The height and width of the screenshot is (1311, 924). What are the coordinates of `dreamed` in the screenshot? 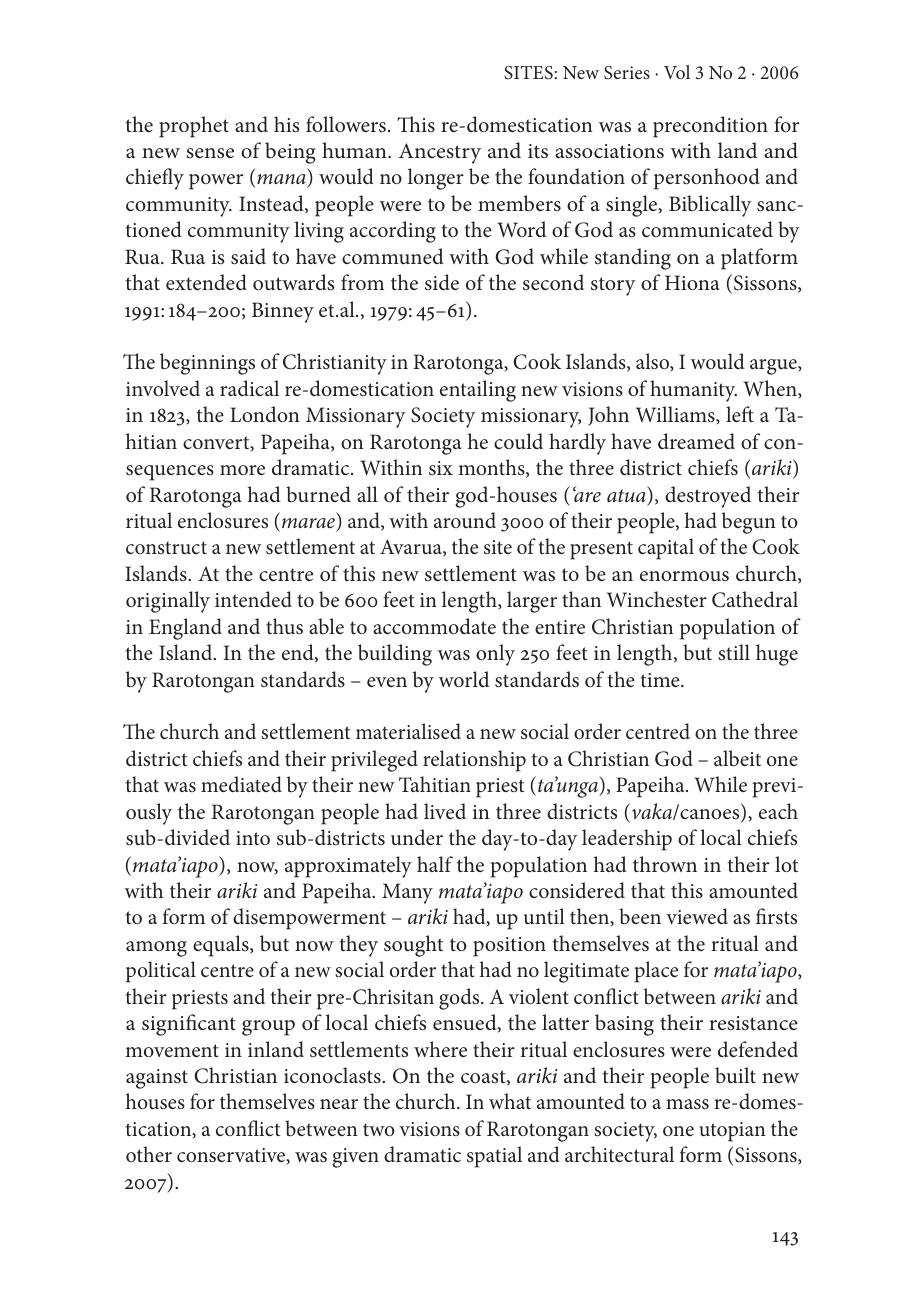 It's located at (696, 441).
